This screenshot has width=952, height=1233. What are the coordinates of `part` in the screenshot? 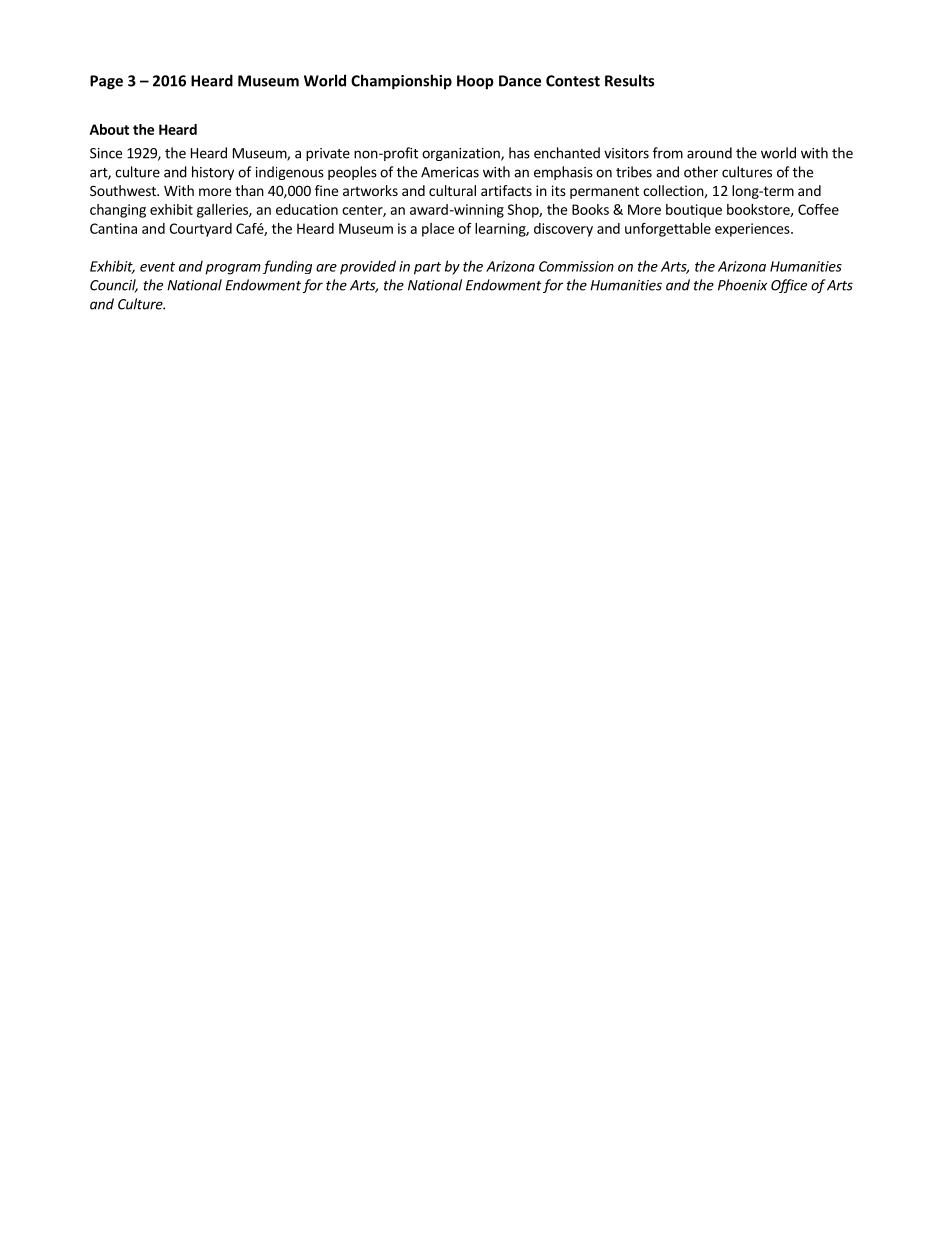 It's located at (427, 268).
